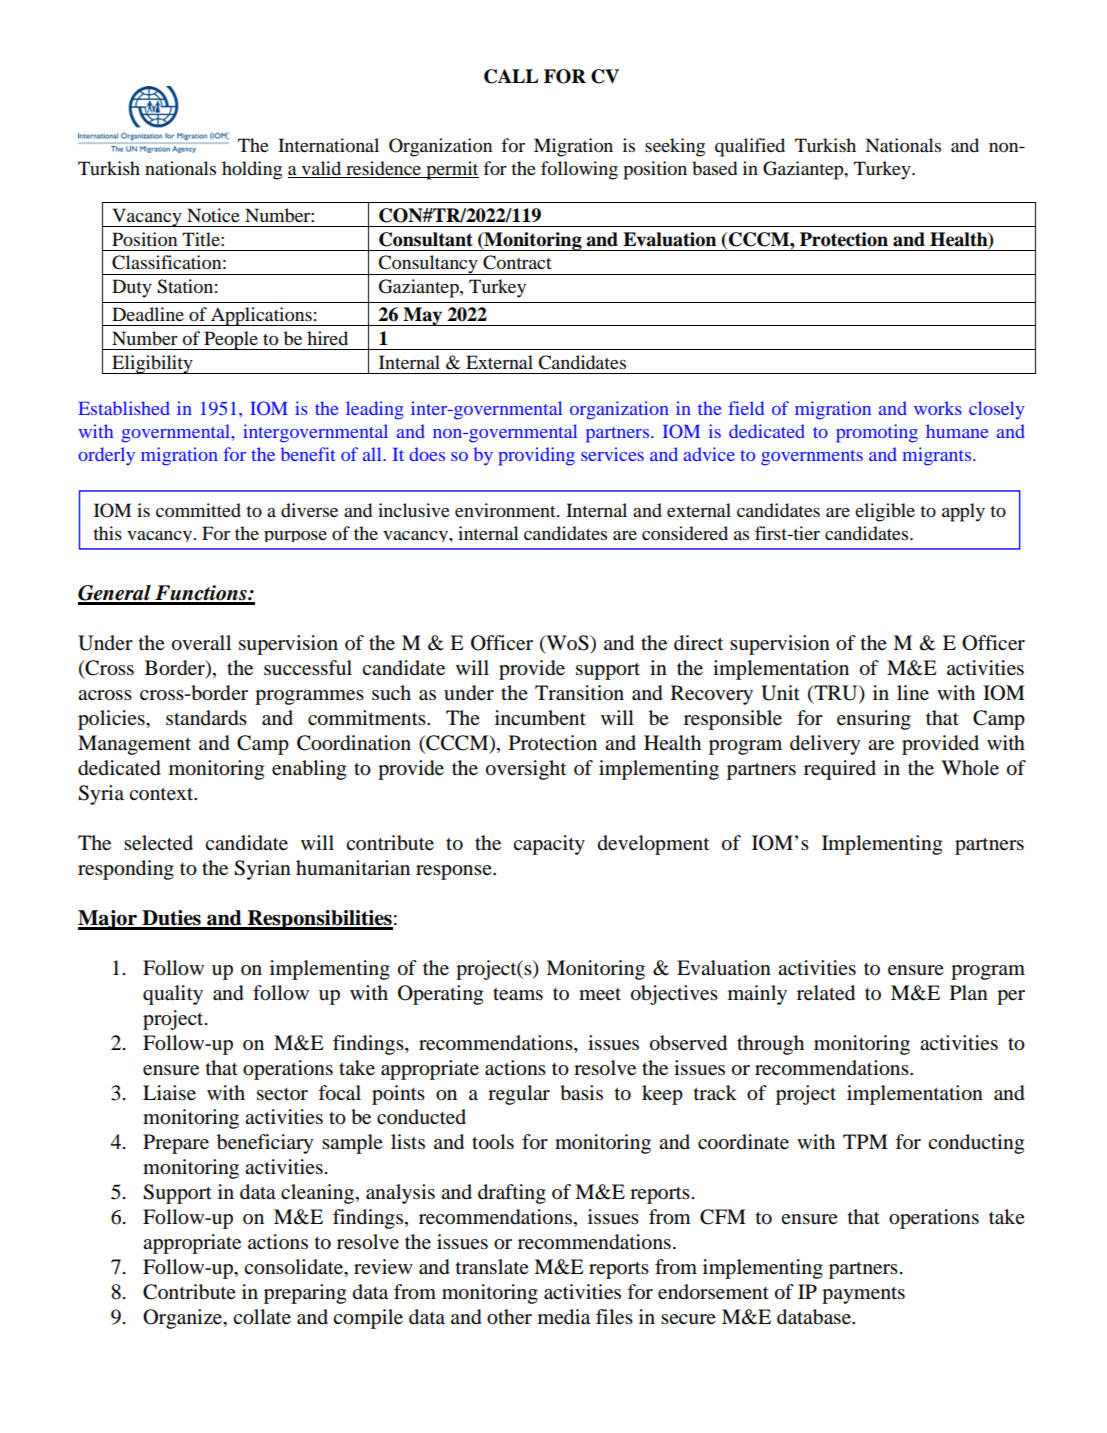 The image size is (1107, 1433). What do you see at coordinates (874, 720) in the image?
I see `ensuring` at bounding box center [874, 720].
